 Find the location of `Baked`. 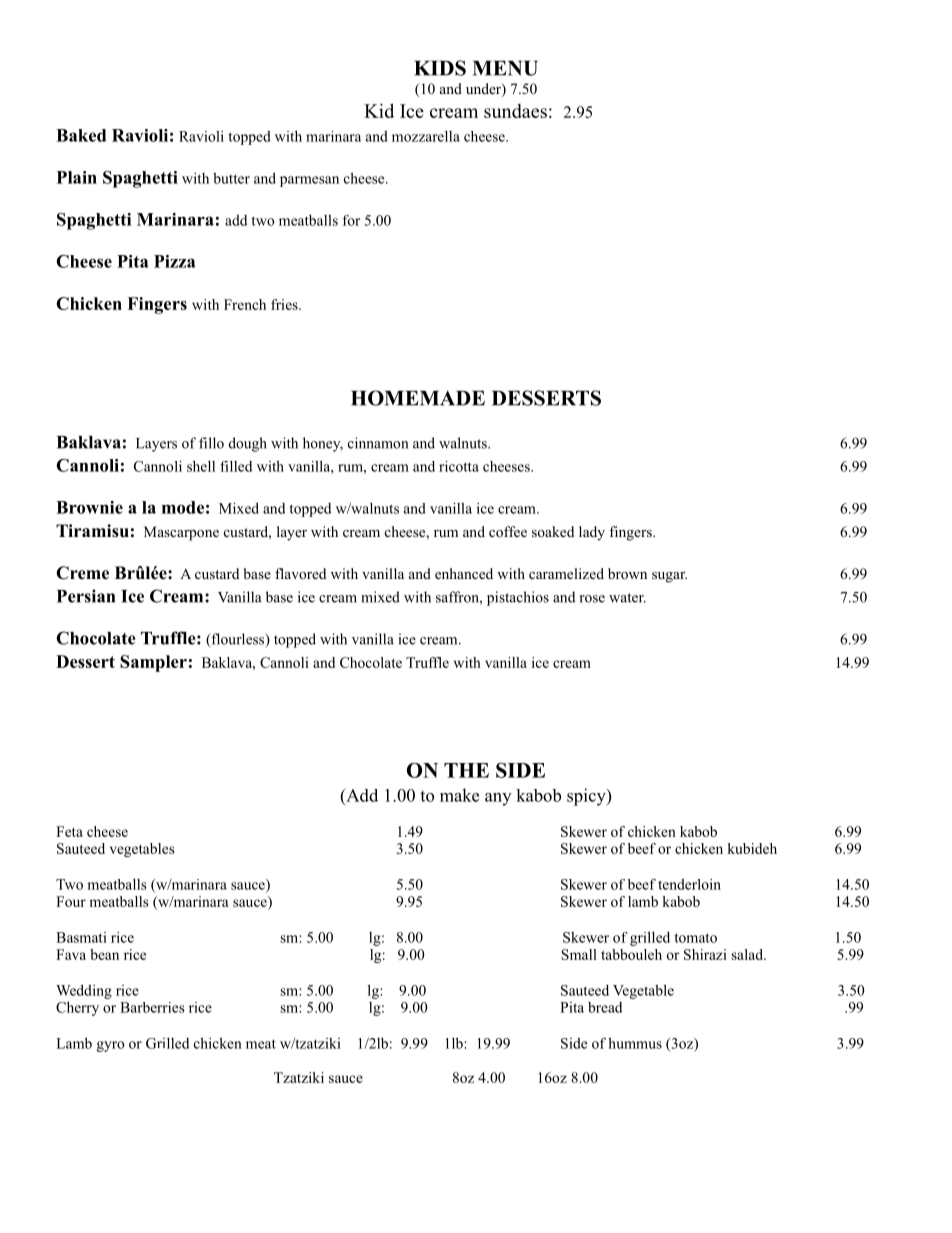

Baked is located at coordinates (81, 135).
